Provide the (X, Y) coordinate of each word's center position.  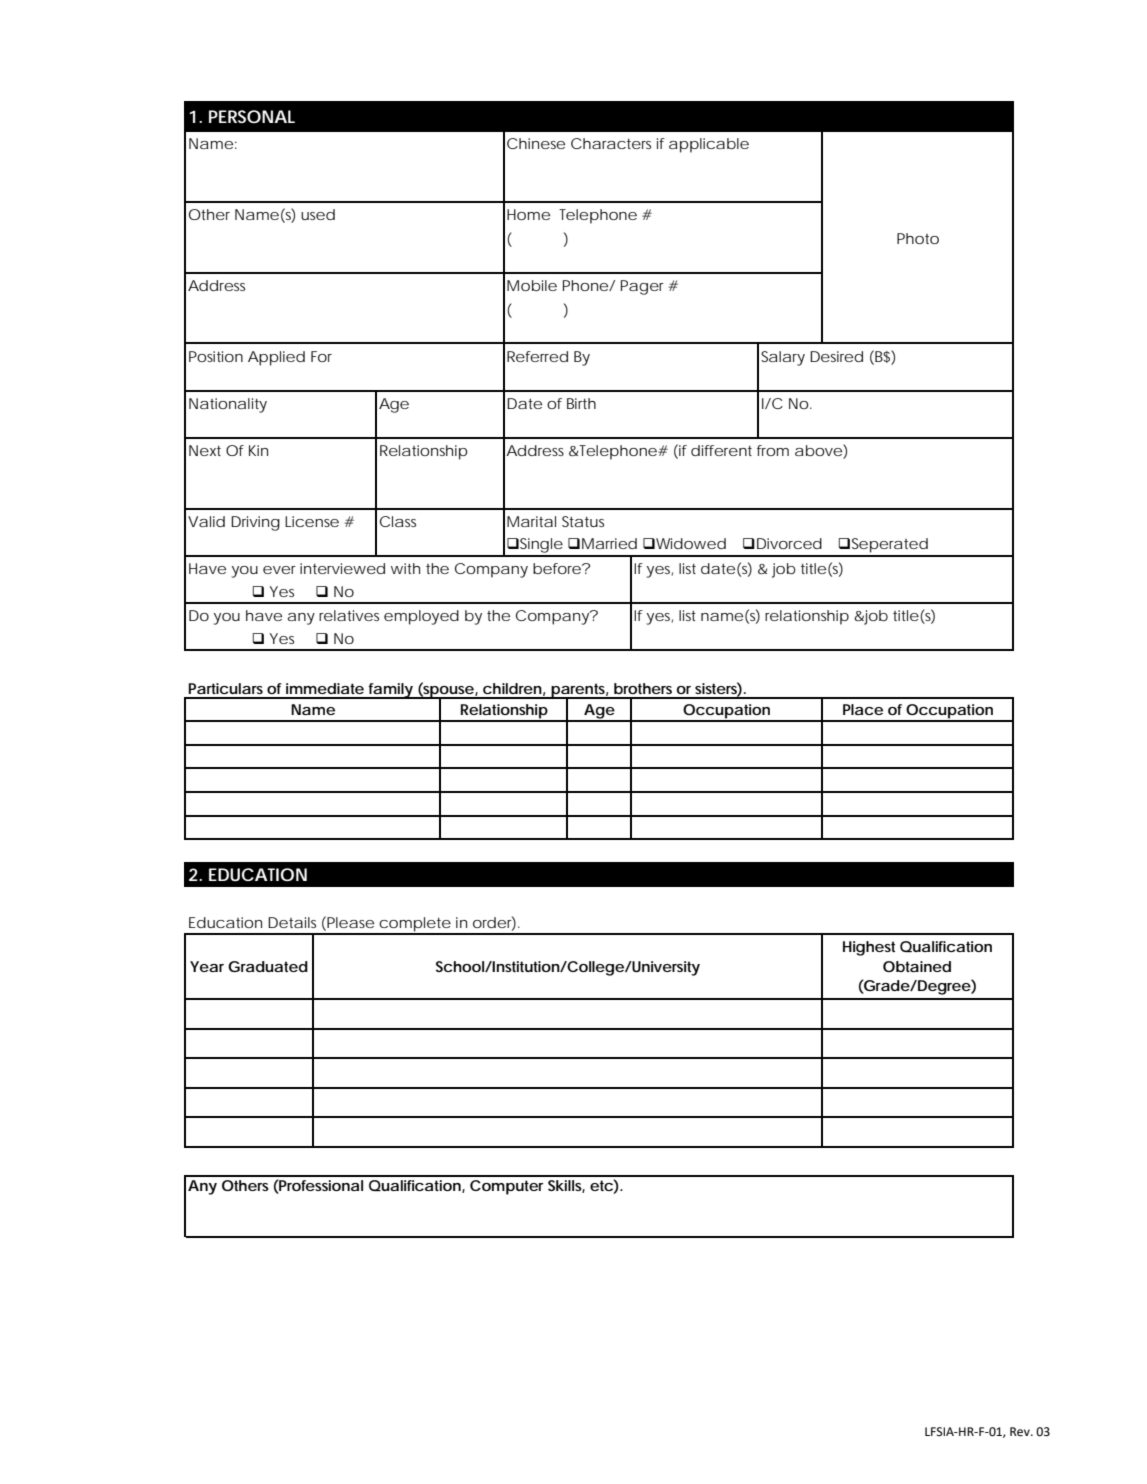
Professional (320, 1187)
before (558, 568)
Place (863, 709)
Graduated (268, 966)
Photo (918, 238)
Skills (566, 1186)
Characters (611, 143)
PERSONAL (252, 116)
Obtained (917, 966)
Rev (1021, 1432)
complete (414, 925)
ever (279, 570)
